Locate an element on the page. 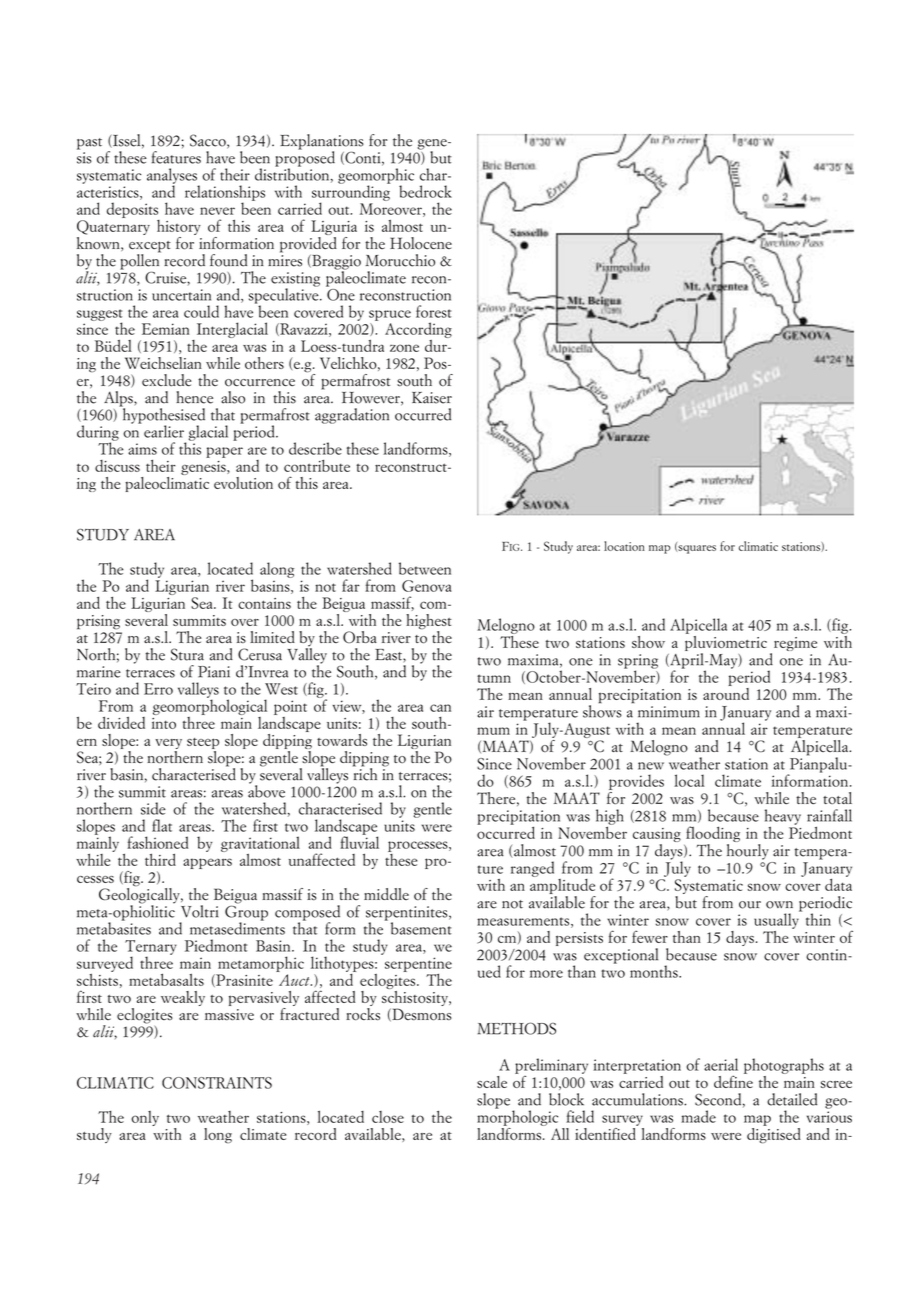 The width and height of the image is (924, 1308). analyses is located at coordinates (173, 177).
